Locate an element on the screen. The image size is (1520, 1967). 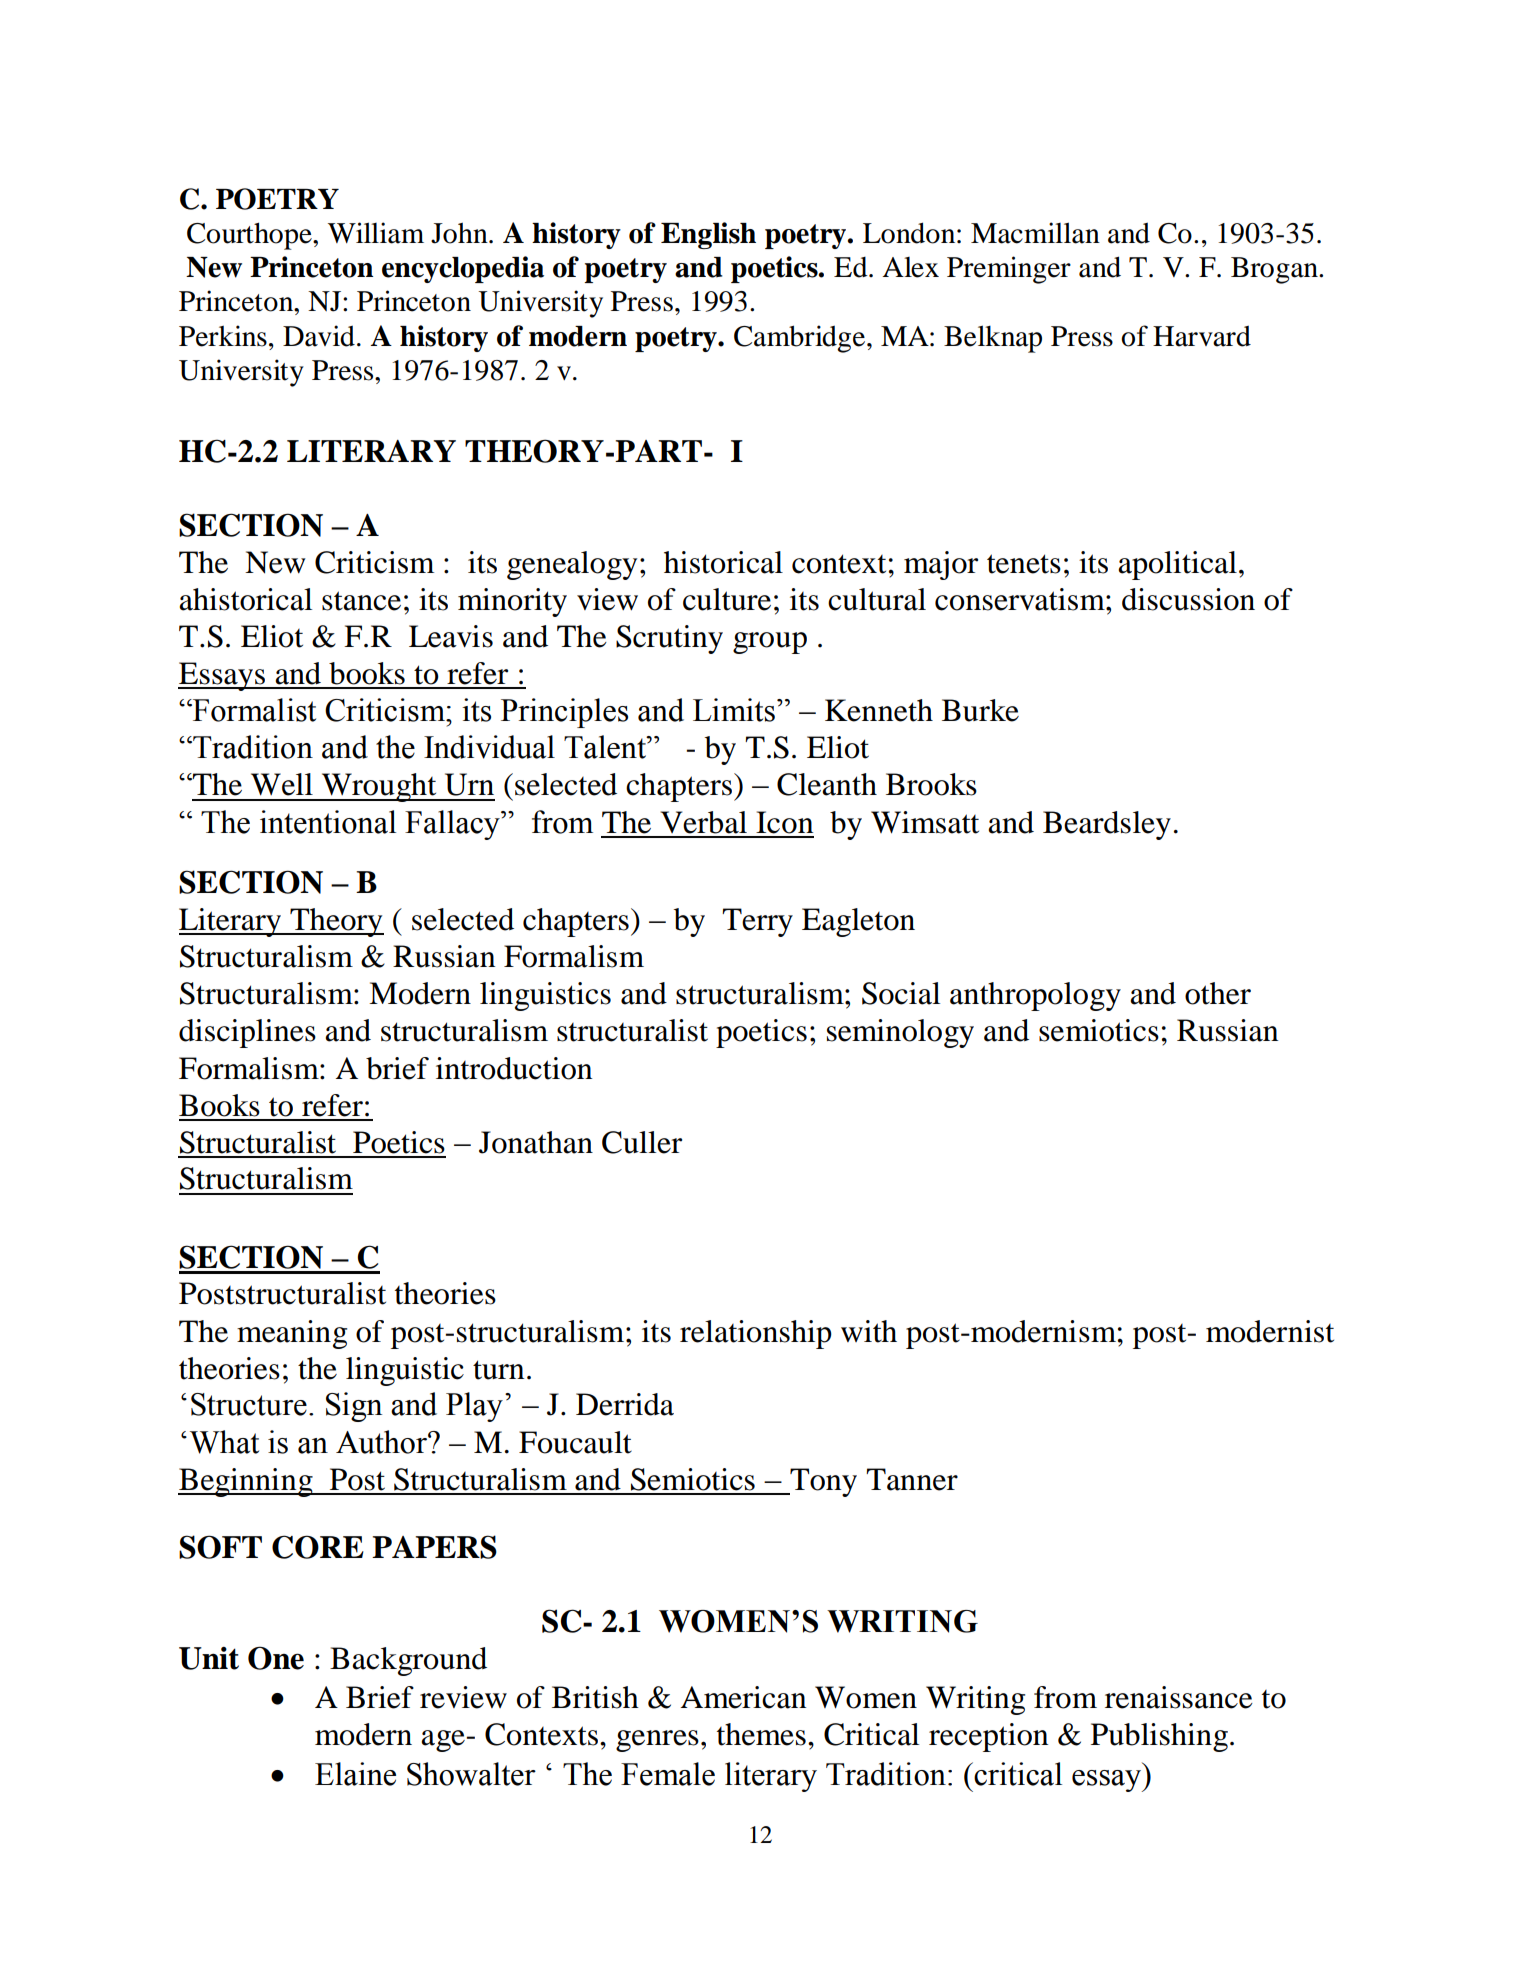
Elaine is located at coordinates (355, 1774).
